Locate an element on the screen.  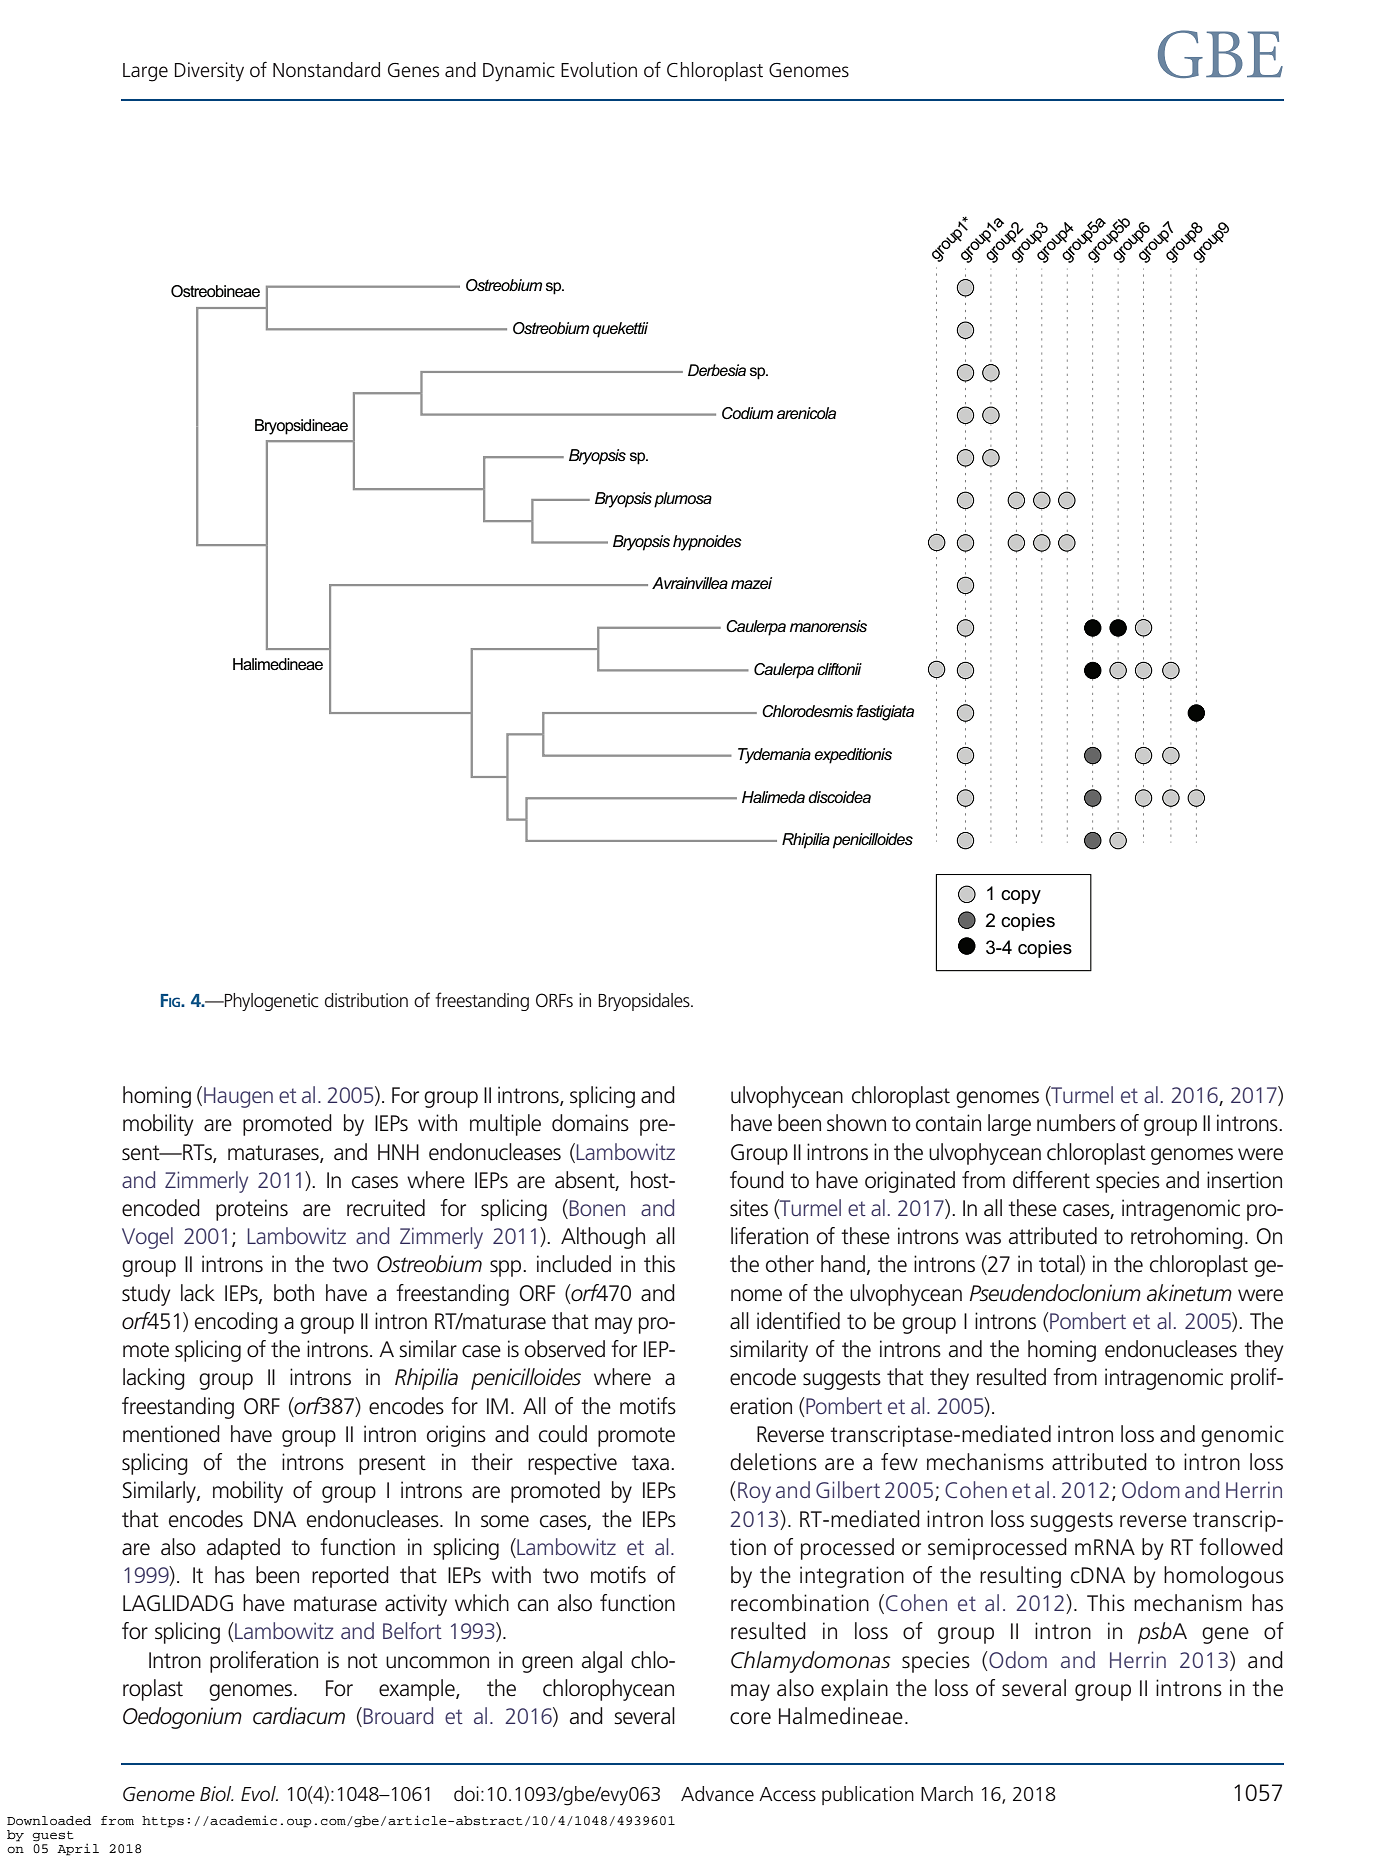
Vogel is located at coordinates (147, 1238).
